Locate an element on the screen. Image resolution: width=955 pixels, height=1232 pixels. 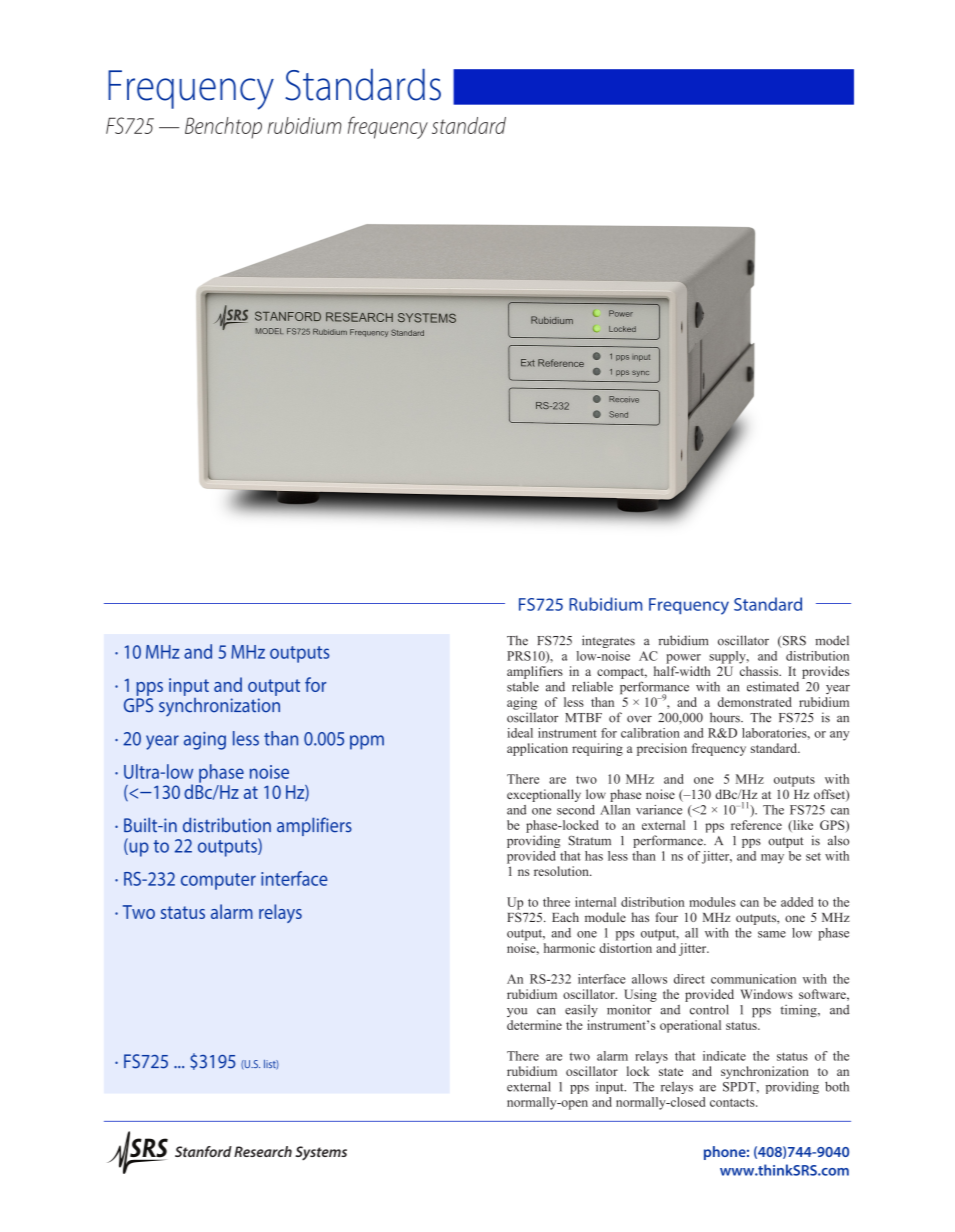
Research is located at coordinates (263, 1151).
